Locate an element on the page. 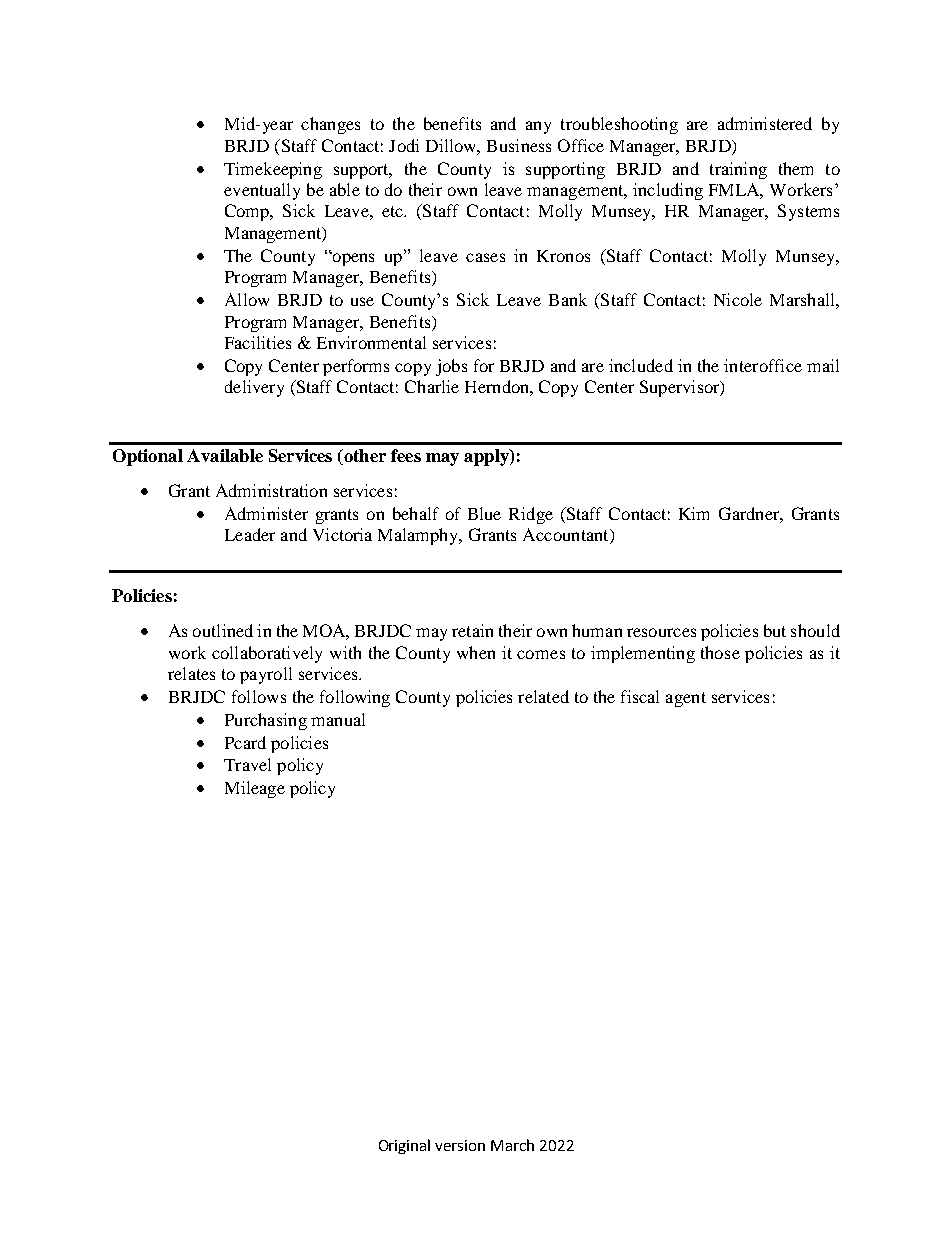 Image resolution: width=952 pixels, height=1233 pixels. Original is located at coordinates (404, 1146).
